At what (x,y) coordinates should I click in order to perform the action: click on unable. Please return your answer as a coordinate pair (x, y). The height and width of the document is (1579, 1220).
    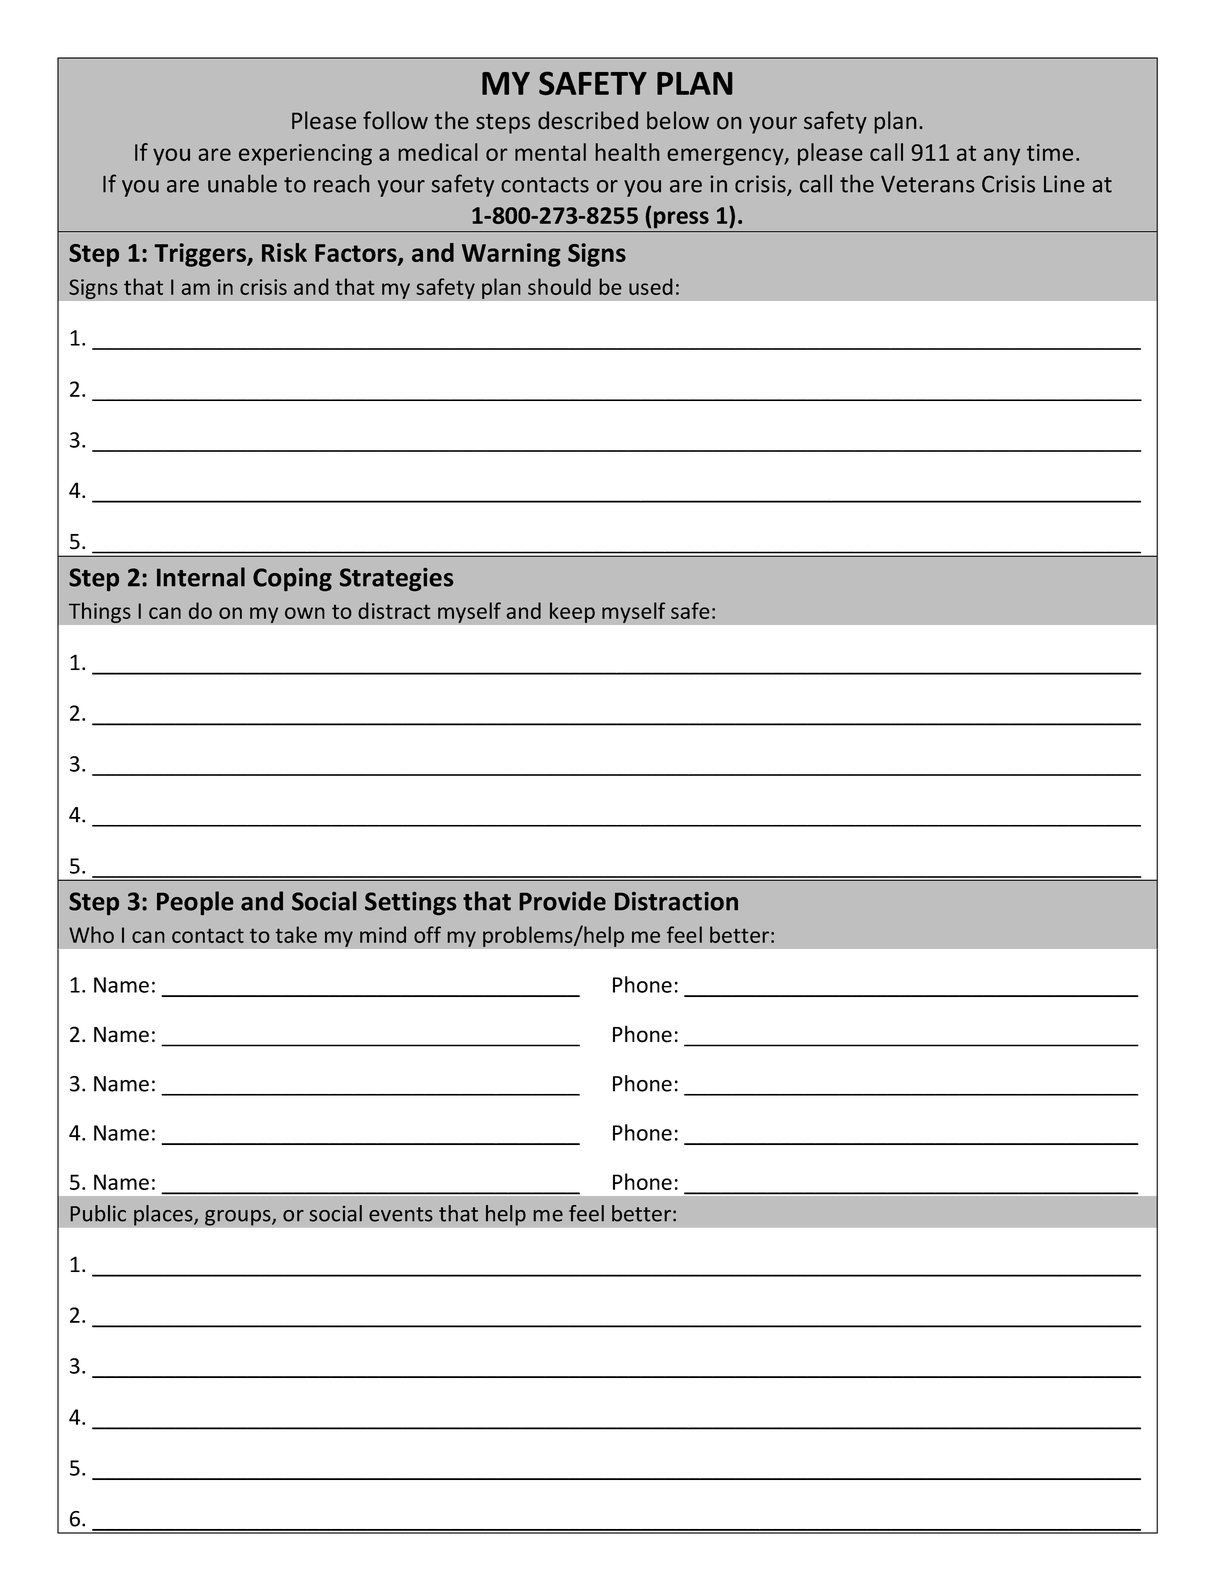
    Looking at the image, I should click on (242, 183).
